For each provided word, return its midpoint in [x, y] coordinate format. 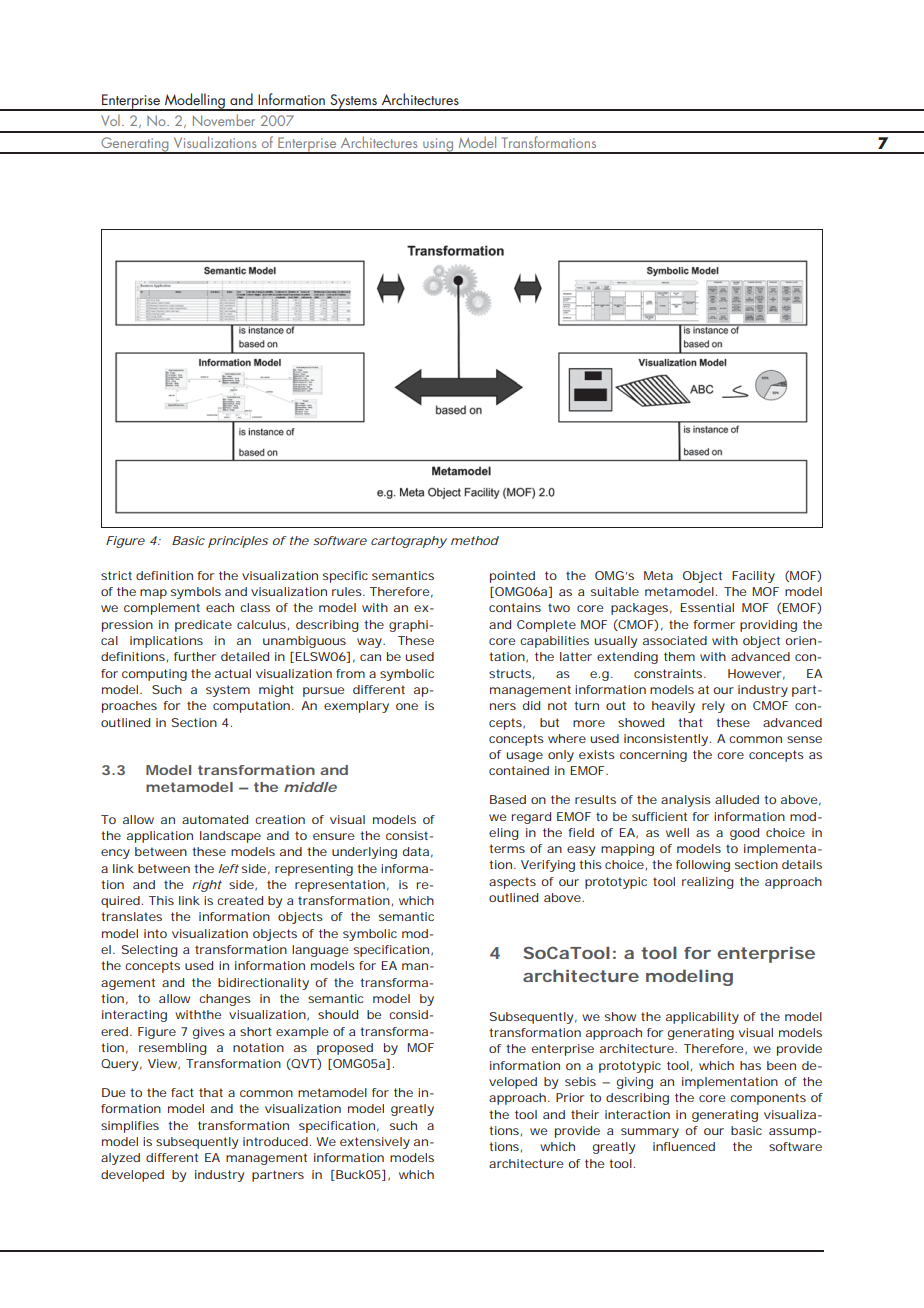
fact [182, 1092]
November [224, 120]
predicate [203, 626]
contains [515, 607]
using [438, 146]
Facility [753, 577]
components [768, 1099]
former [714, 624]
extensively [375, 1143]
